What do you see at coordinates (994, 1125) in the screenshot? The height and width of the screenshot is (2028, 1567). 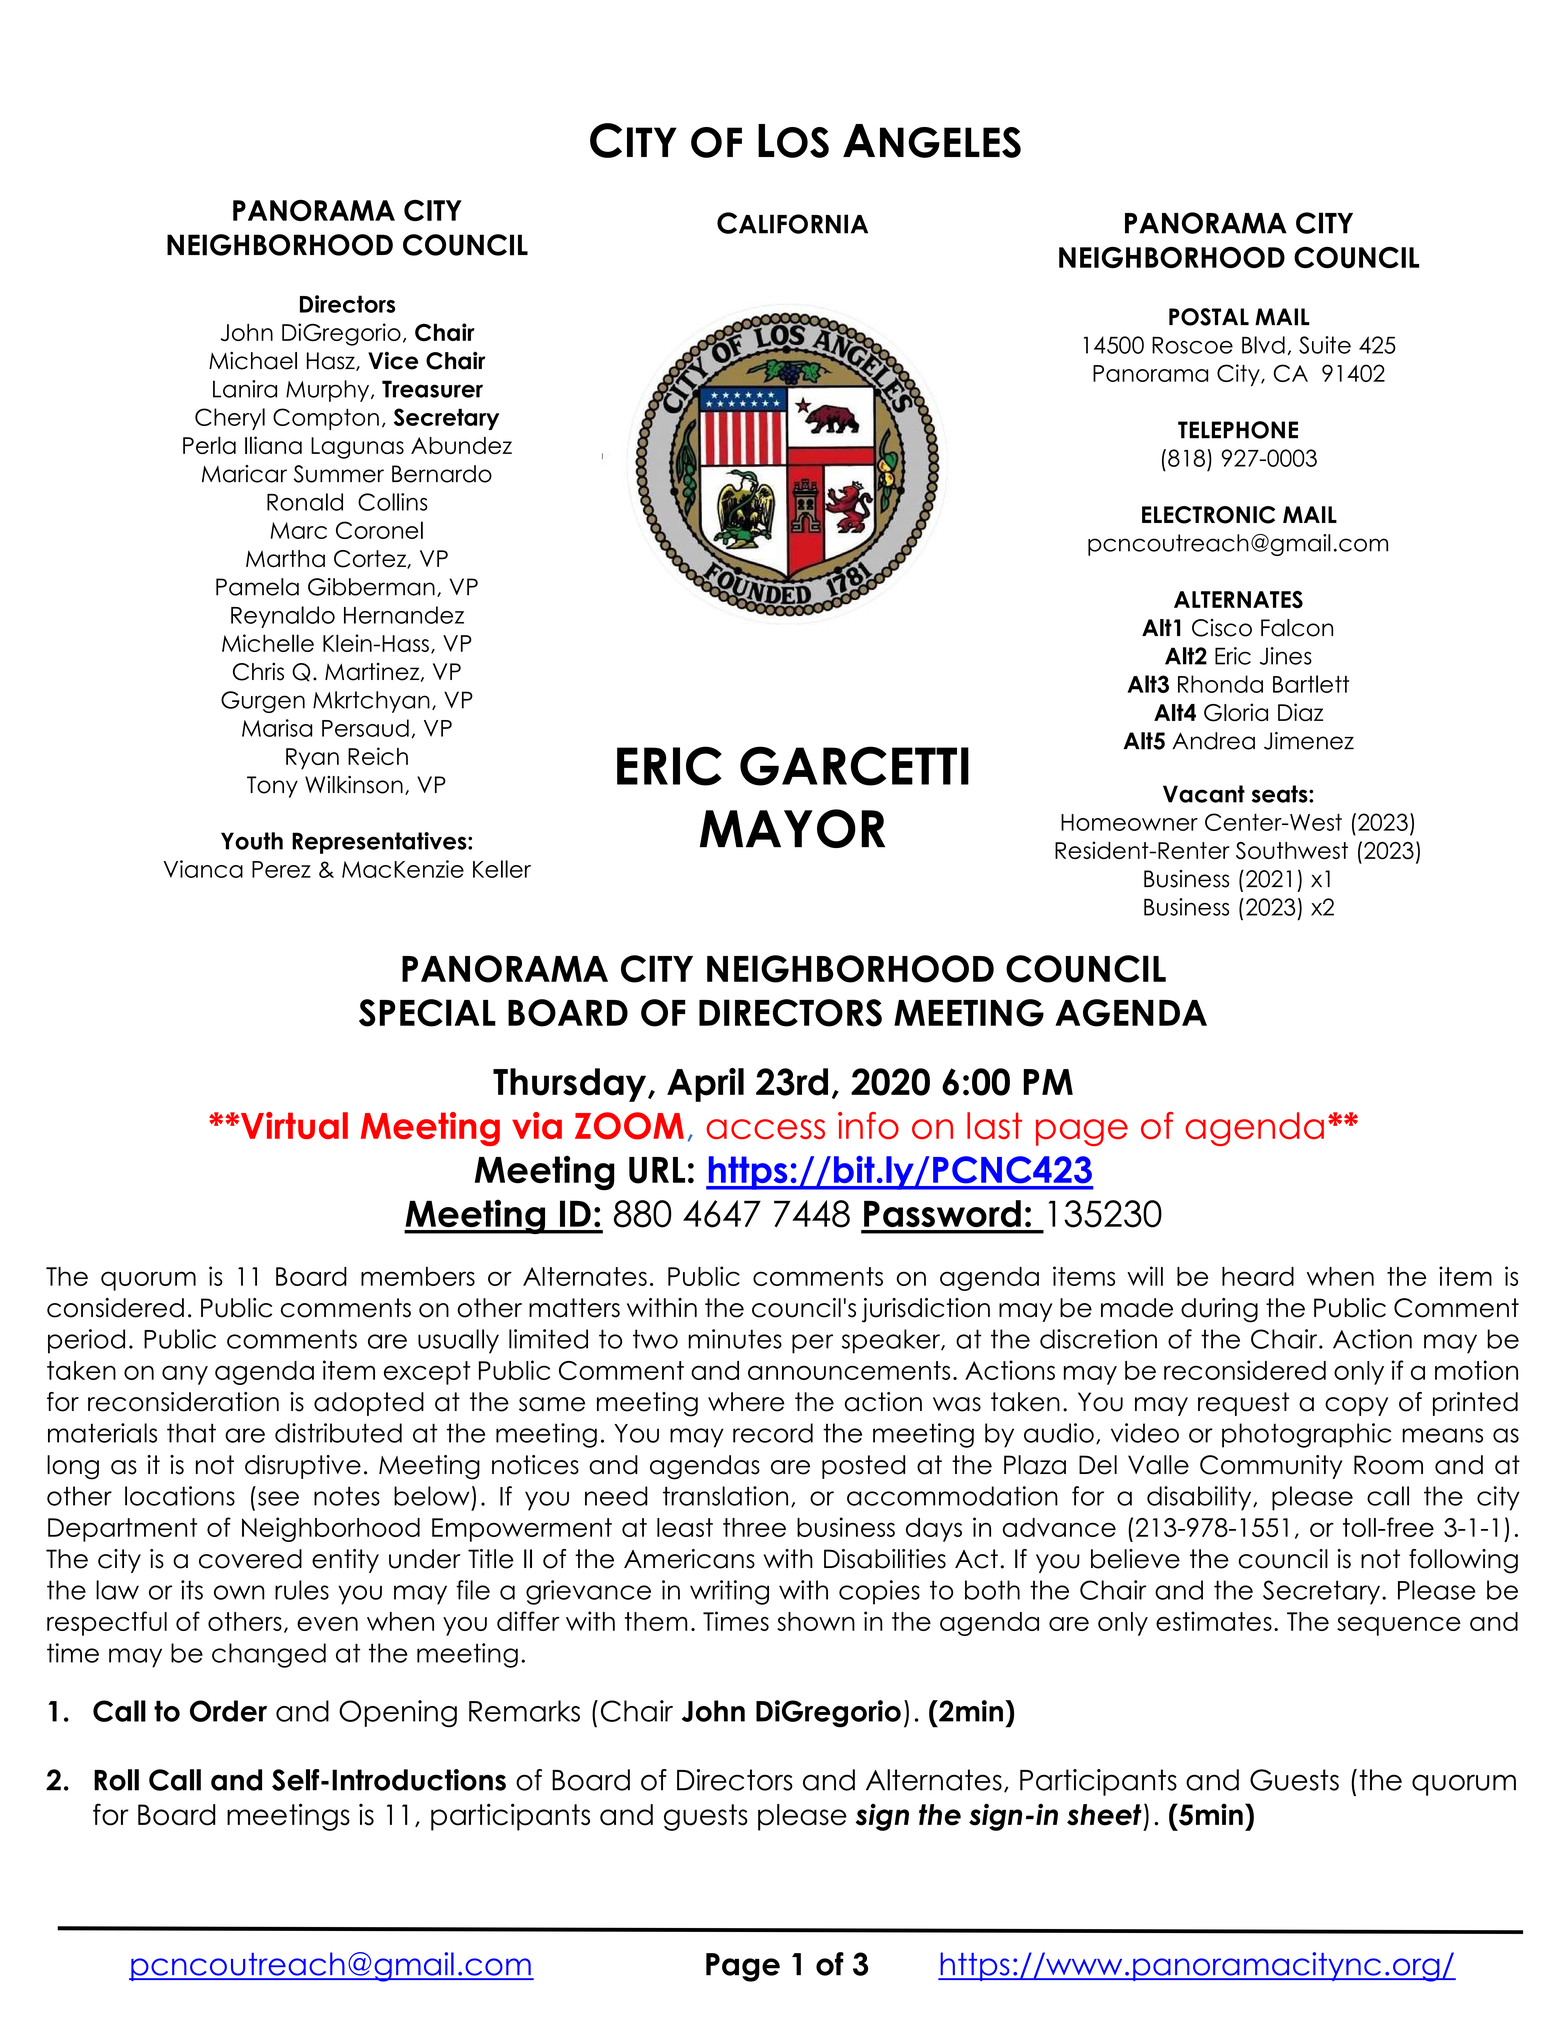 I see `last` at bounding box center [994, 1125].
